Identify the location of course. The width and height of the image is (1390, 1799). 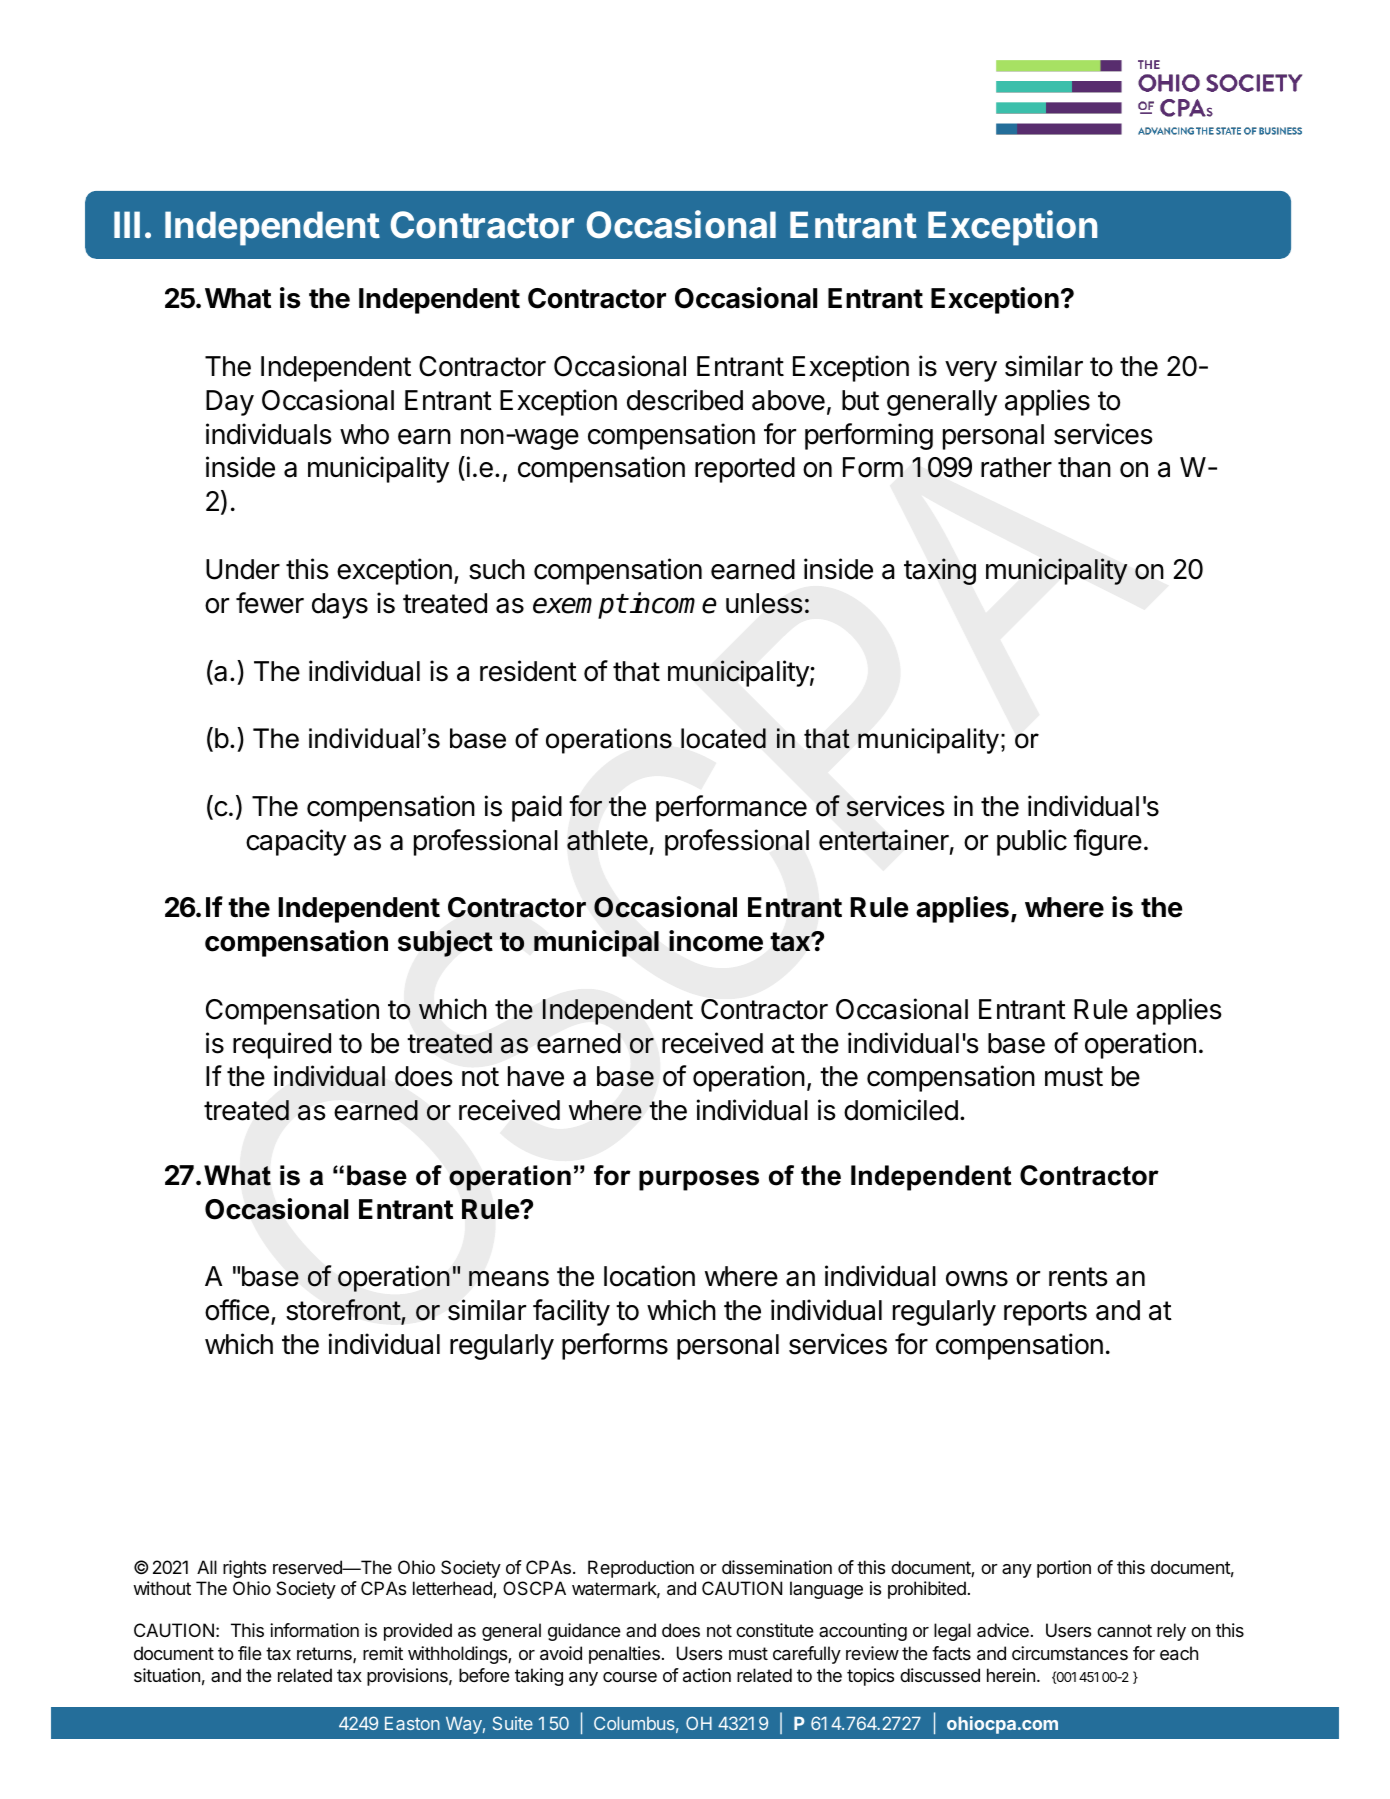
(630, 1677).
